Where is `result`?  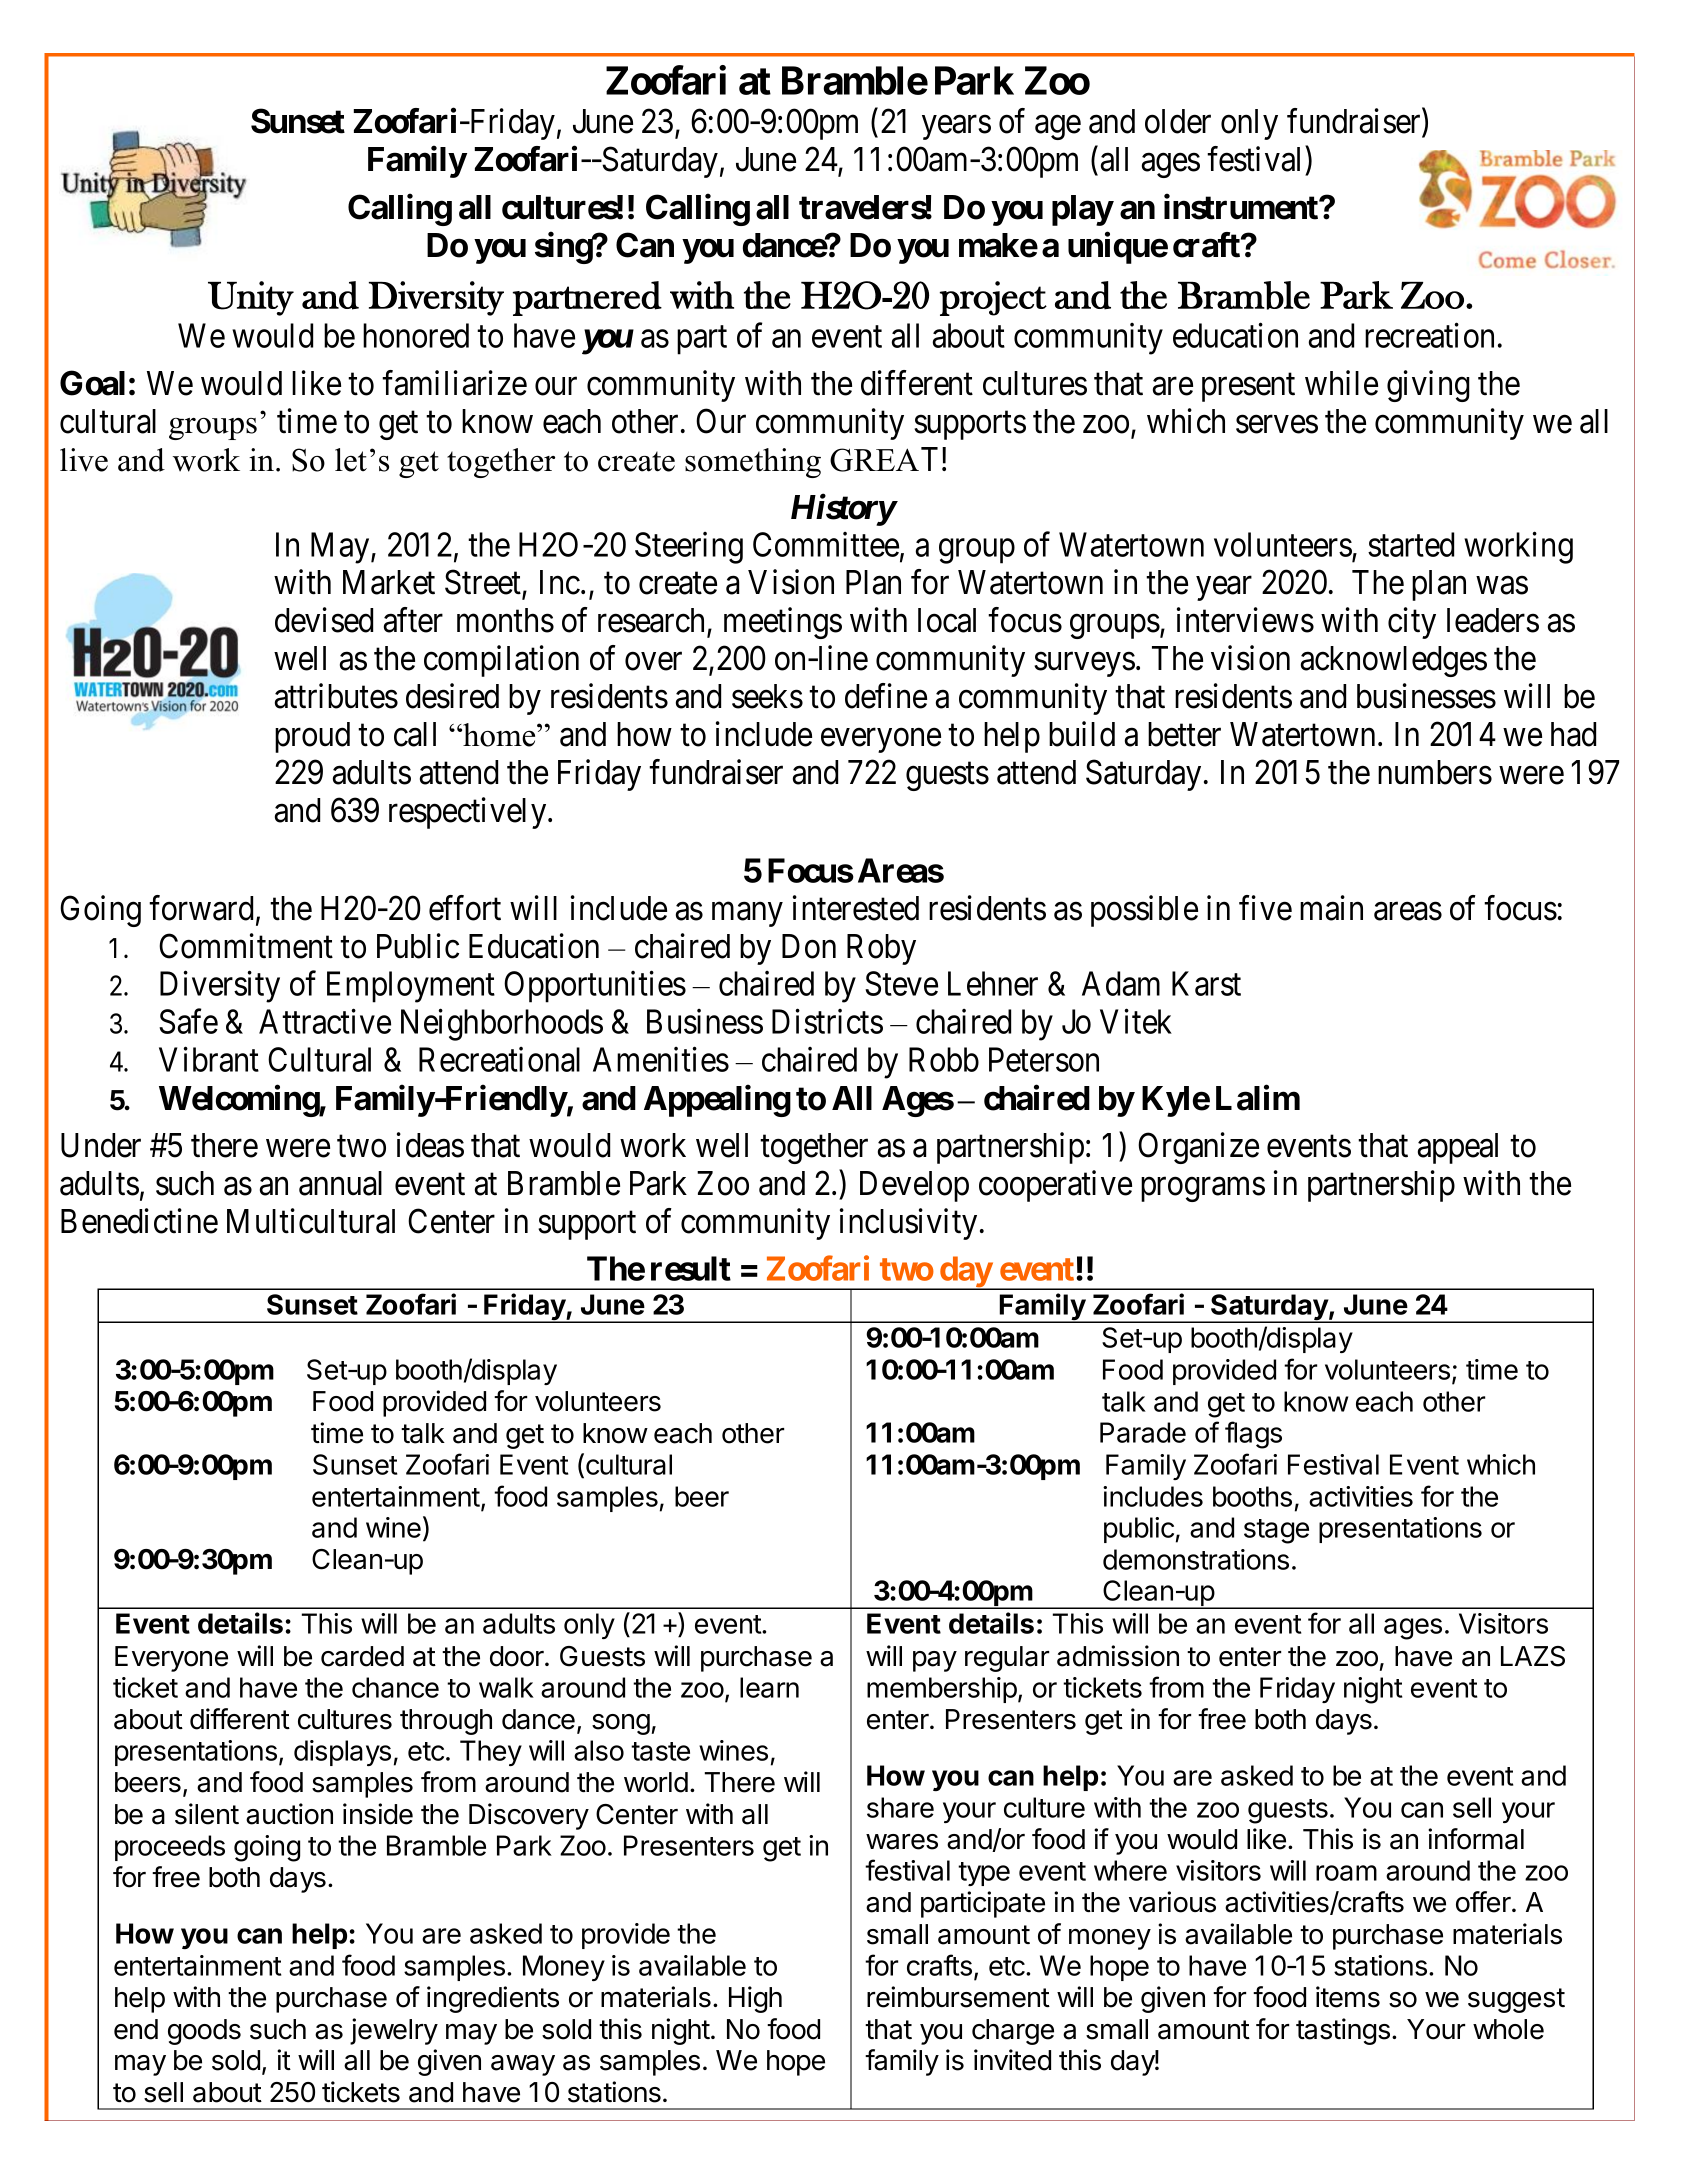 result is located at coordinates (691, 1268).
